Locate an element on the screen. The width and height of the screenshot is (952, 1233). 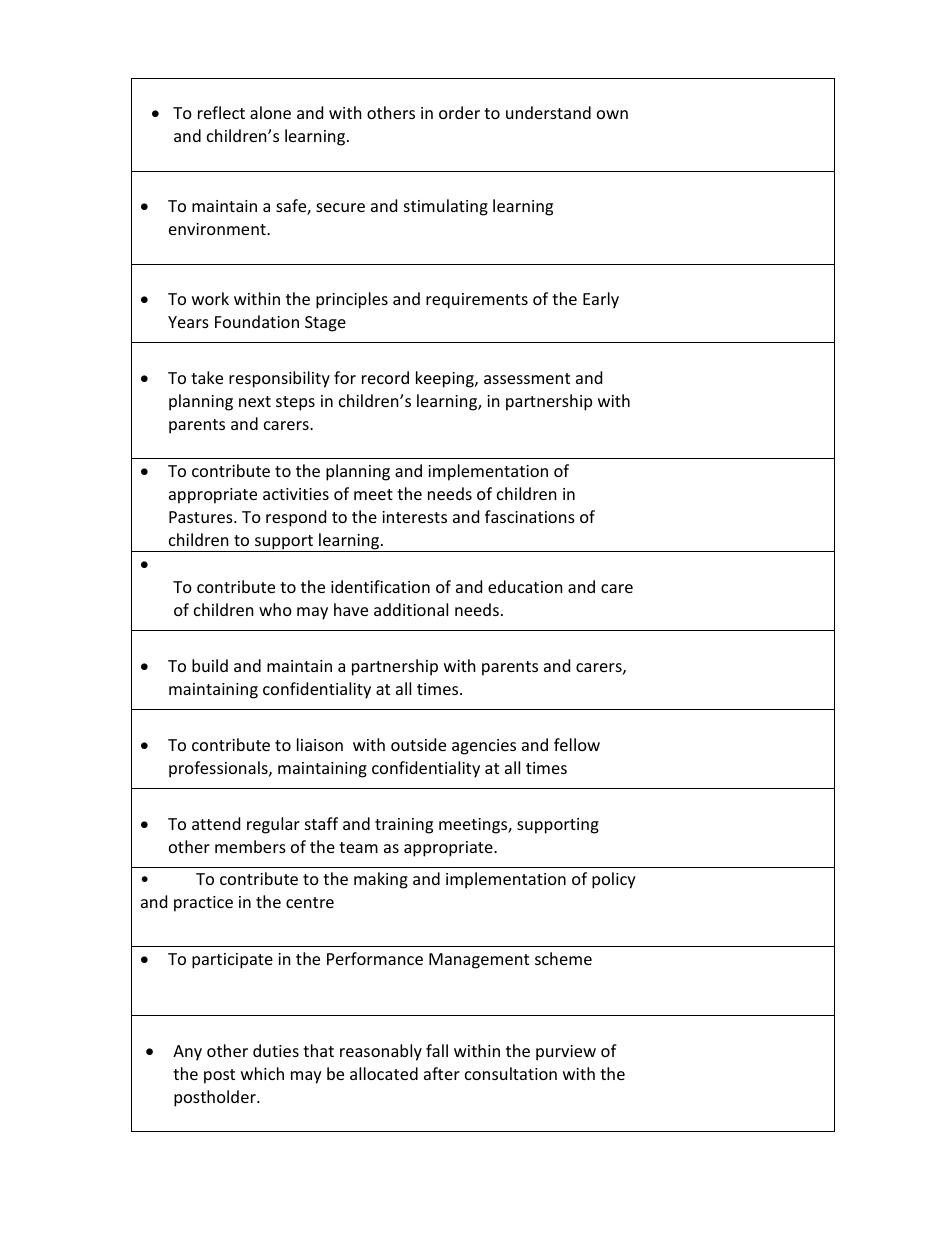
assessment is located at coordinates (527, 378).
